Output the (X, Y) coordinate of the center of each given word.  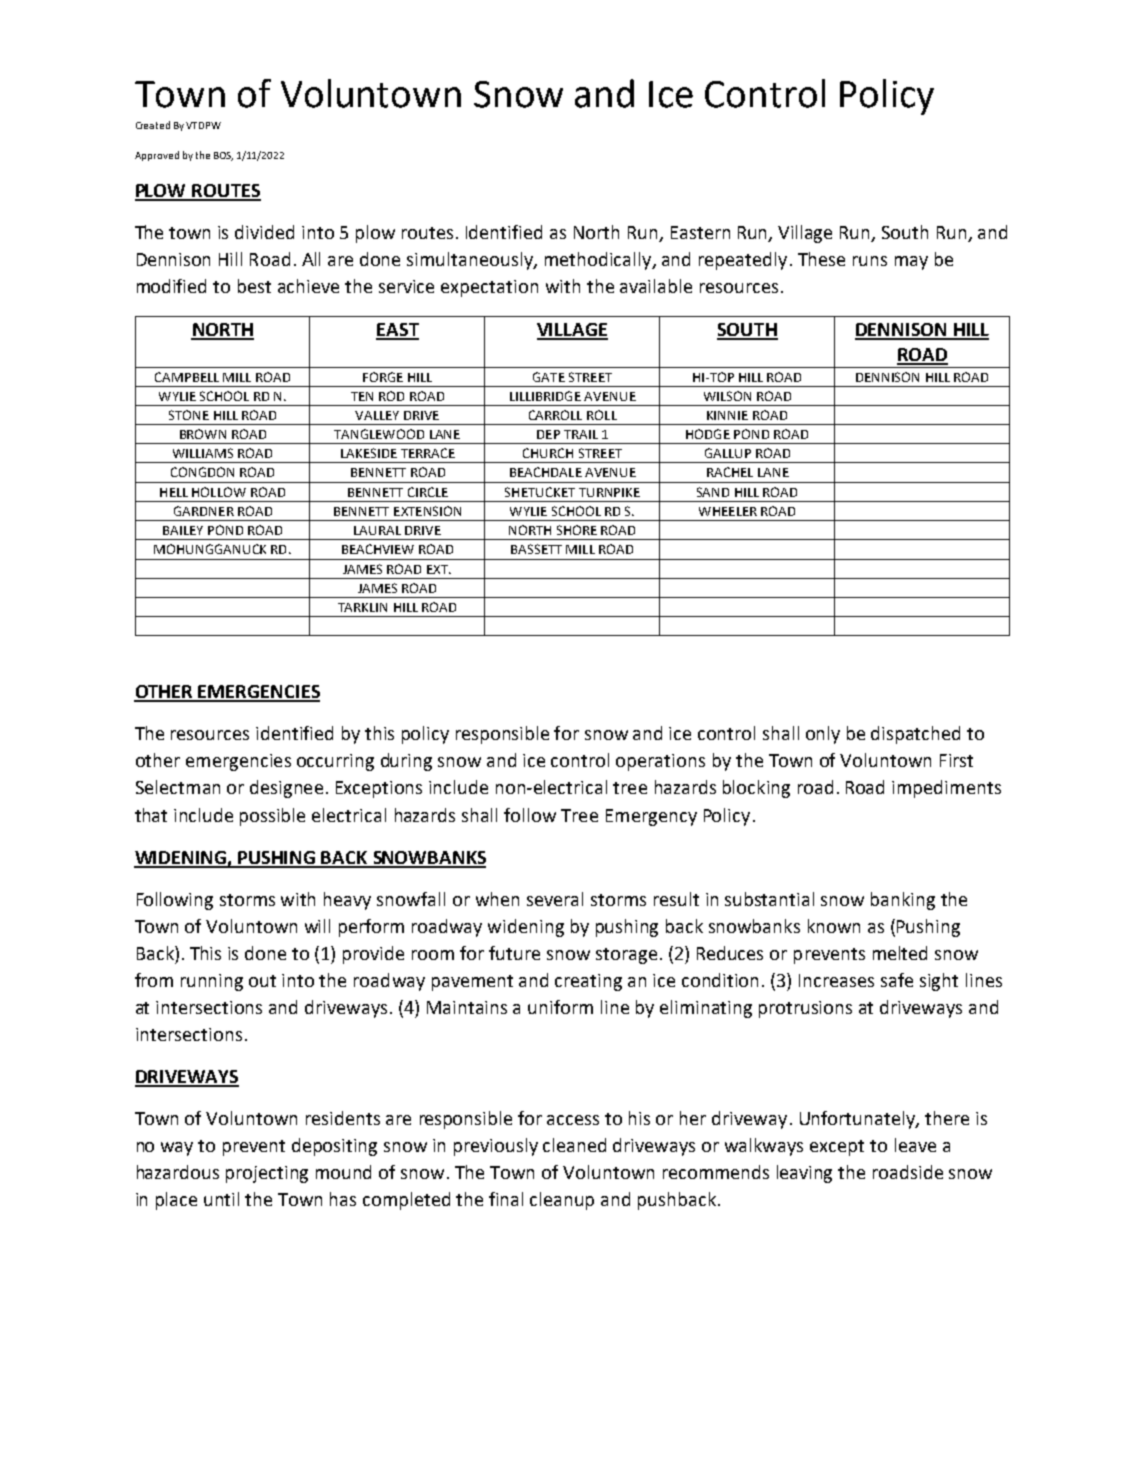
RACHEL (730, 472)
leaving (804, 1174)
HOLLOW (219, 492)
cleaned (574, 1145)
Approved (157, 156)
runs (870, 261)
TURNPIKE (609, 492)
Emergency (651, 817)
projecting (267, 1174)
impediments (946, 789)
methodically (599, 261)
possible (272, 817)
